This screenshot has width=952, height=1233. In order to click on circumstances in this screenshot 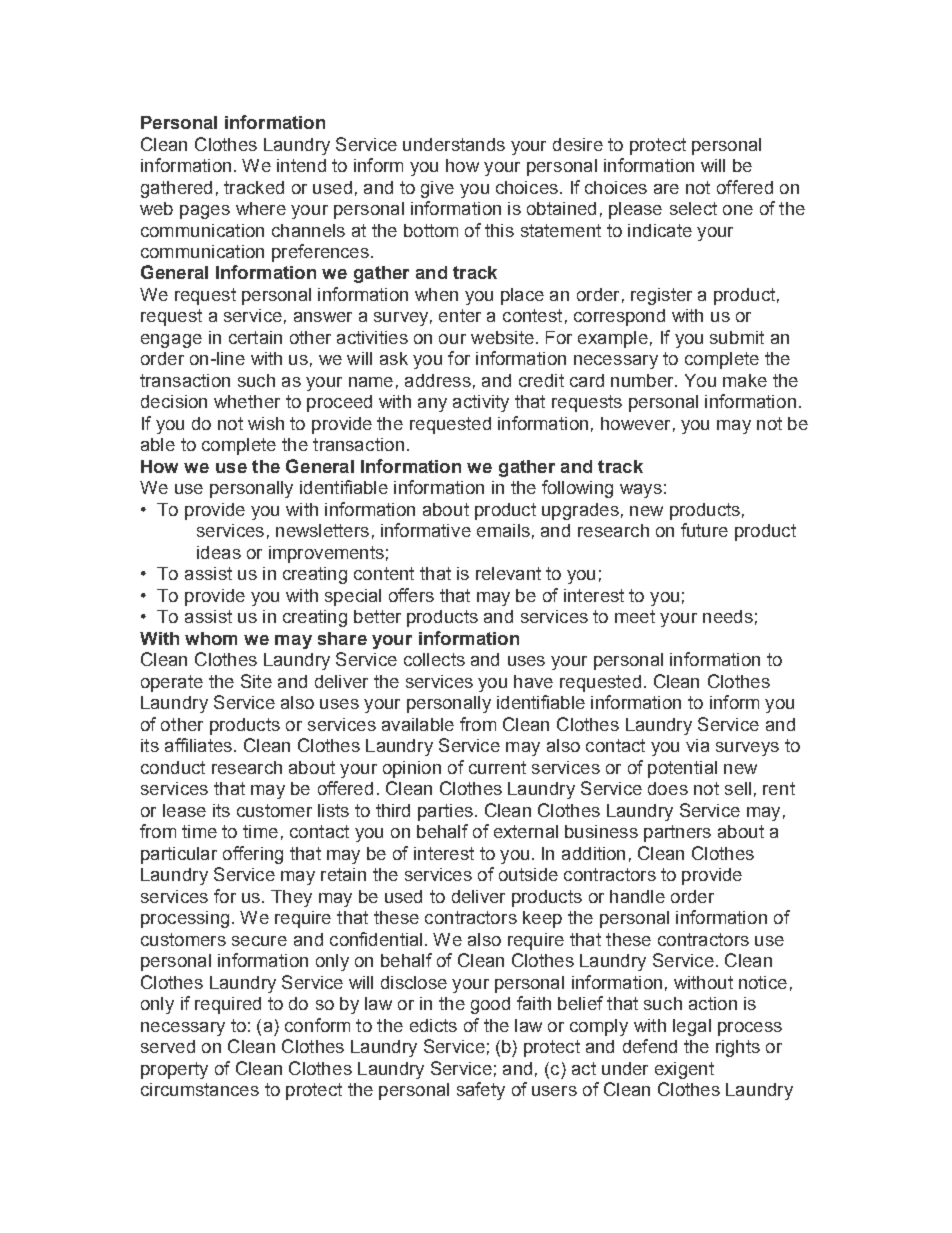, I will do `click(200, 1089)`.
